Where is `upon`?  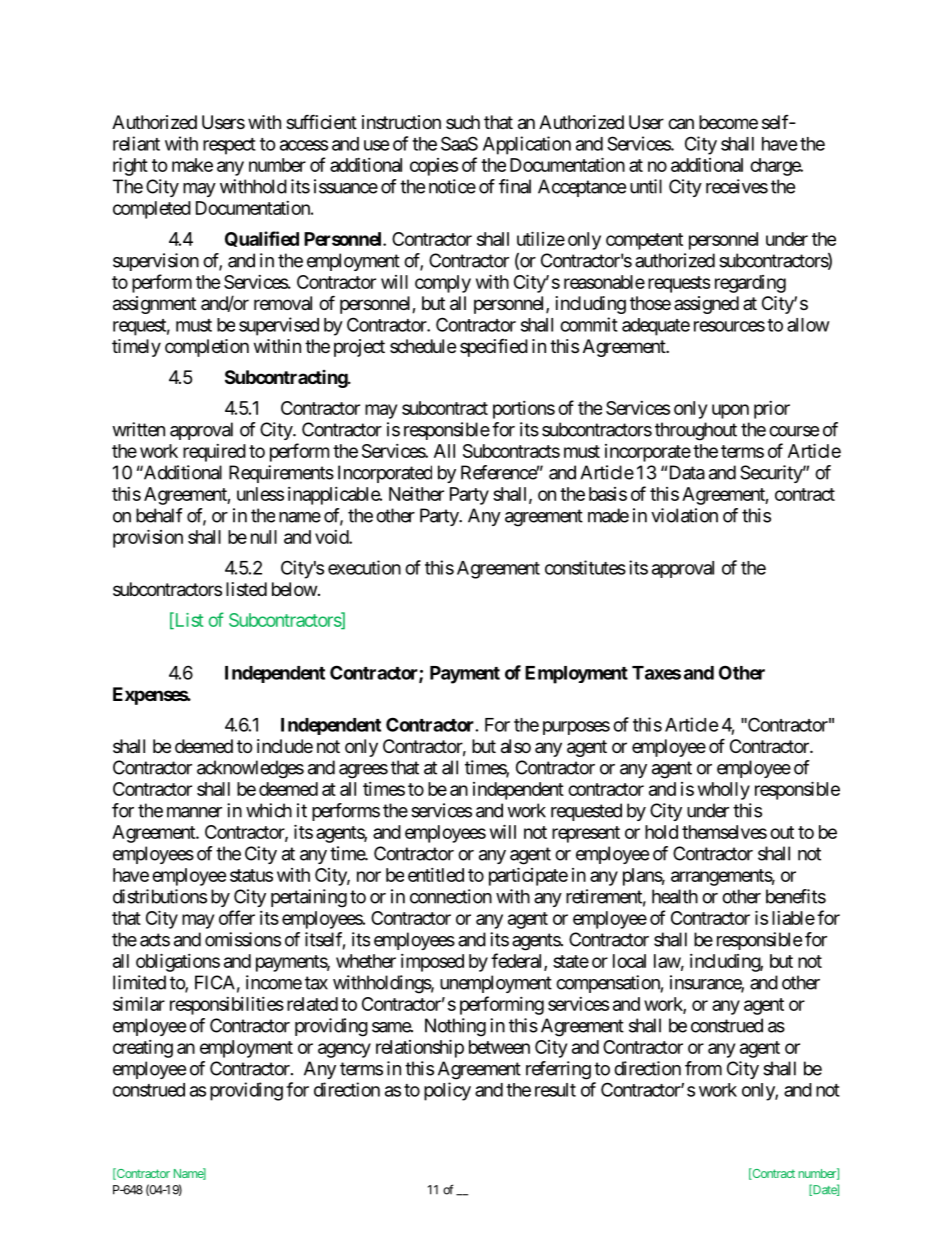
upon is located at coordinates (730, 411).
